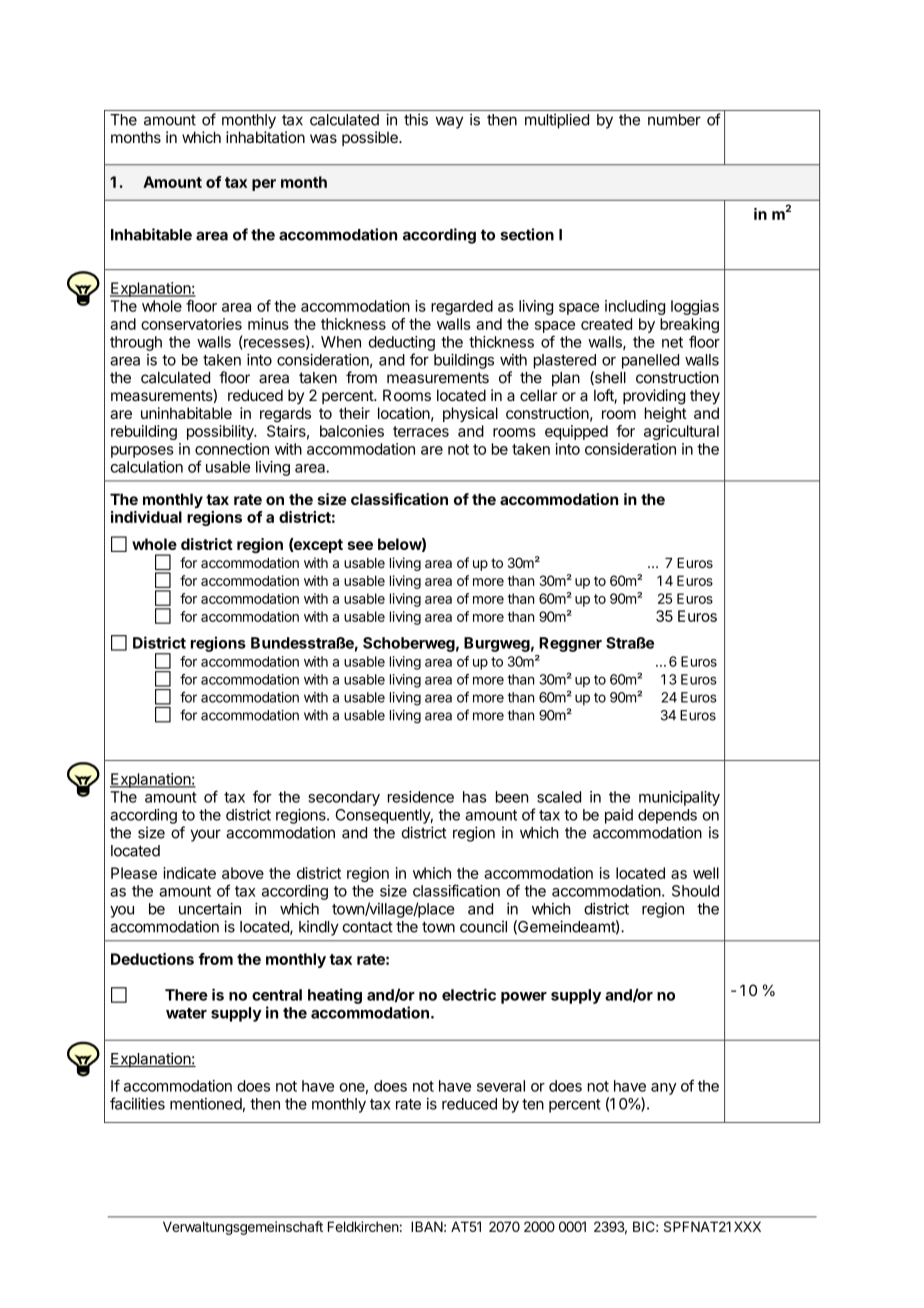  What do you see at coordinates (501, 1086) in the page?
I see `several` at bounding box center [501, 1086].
